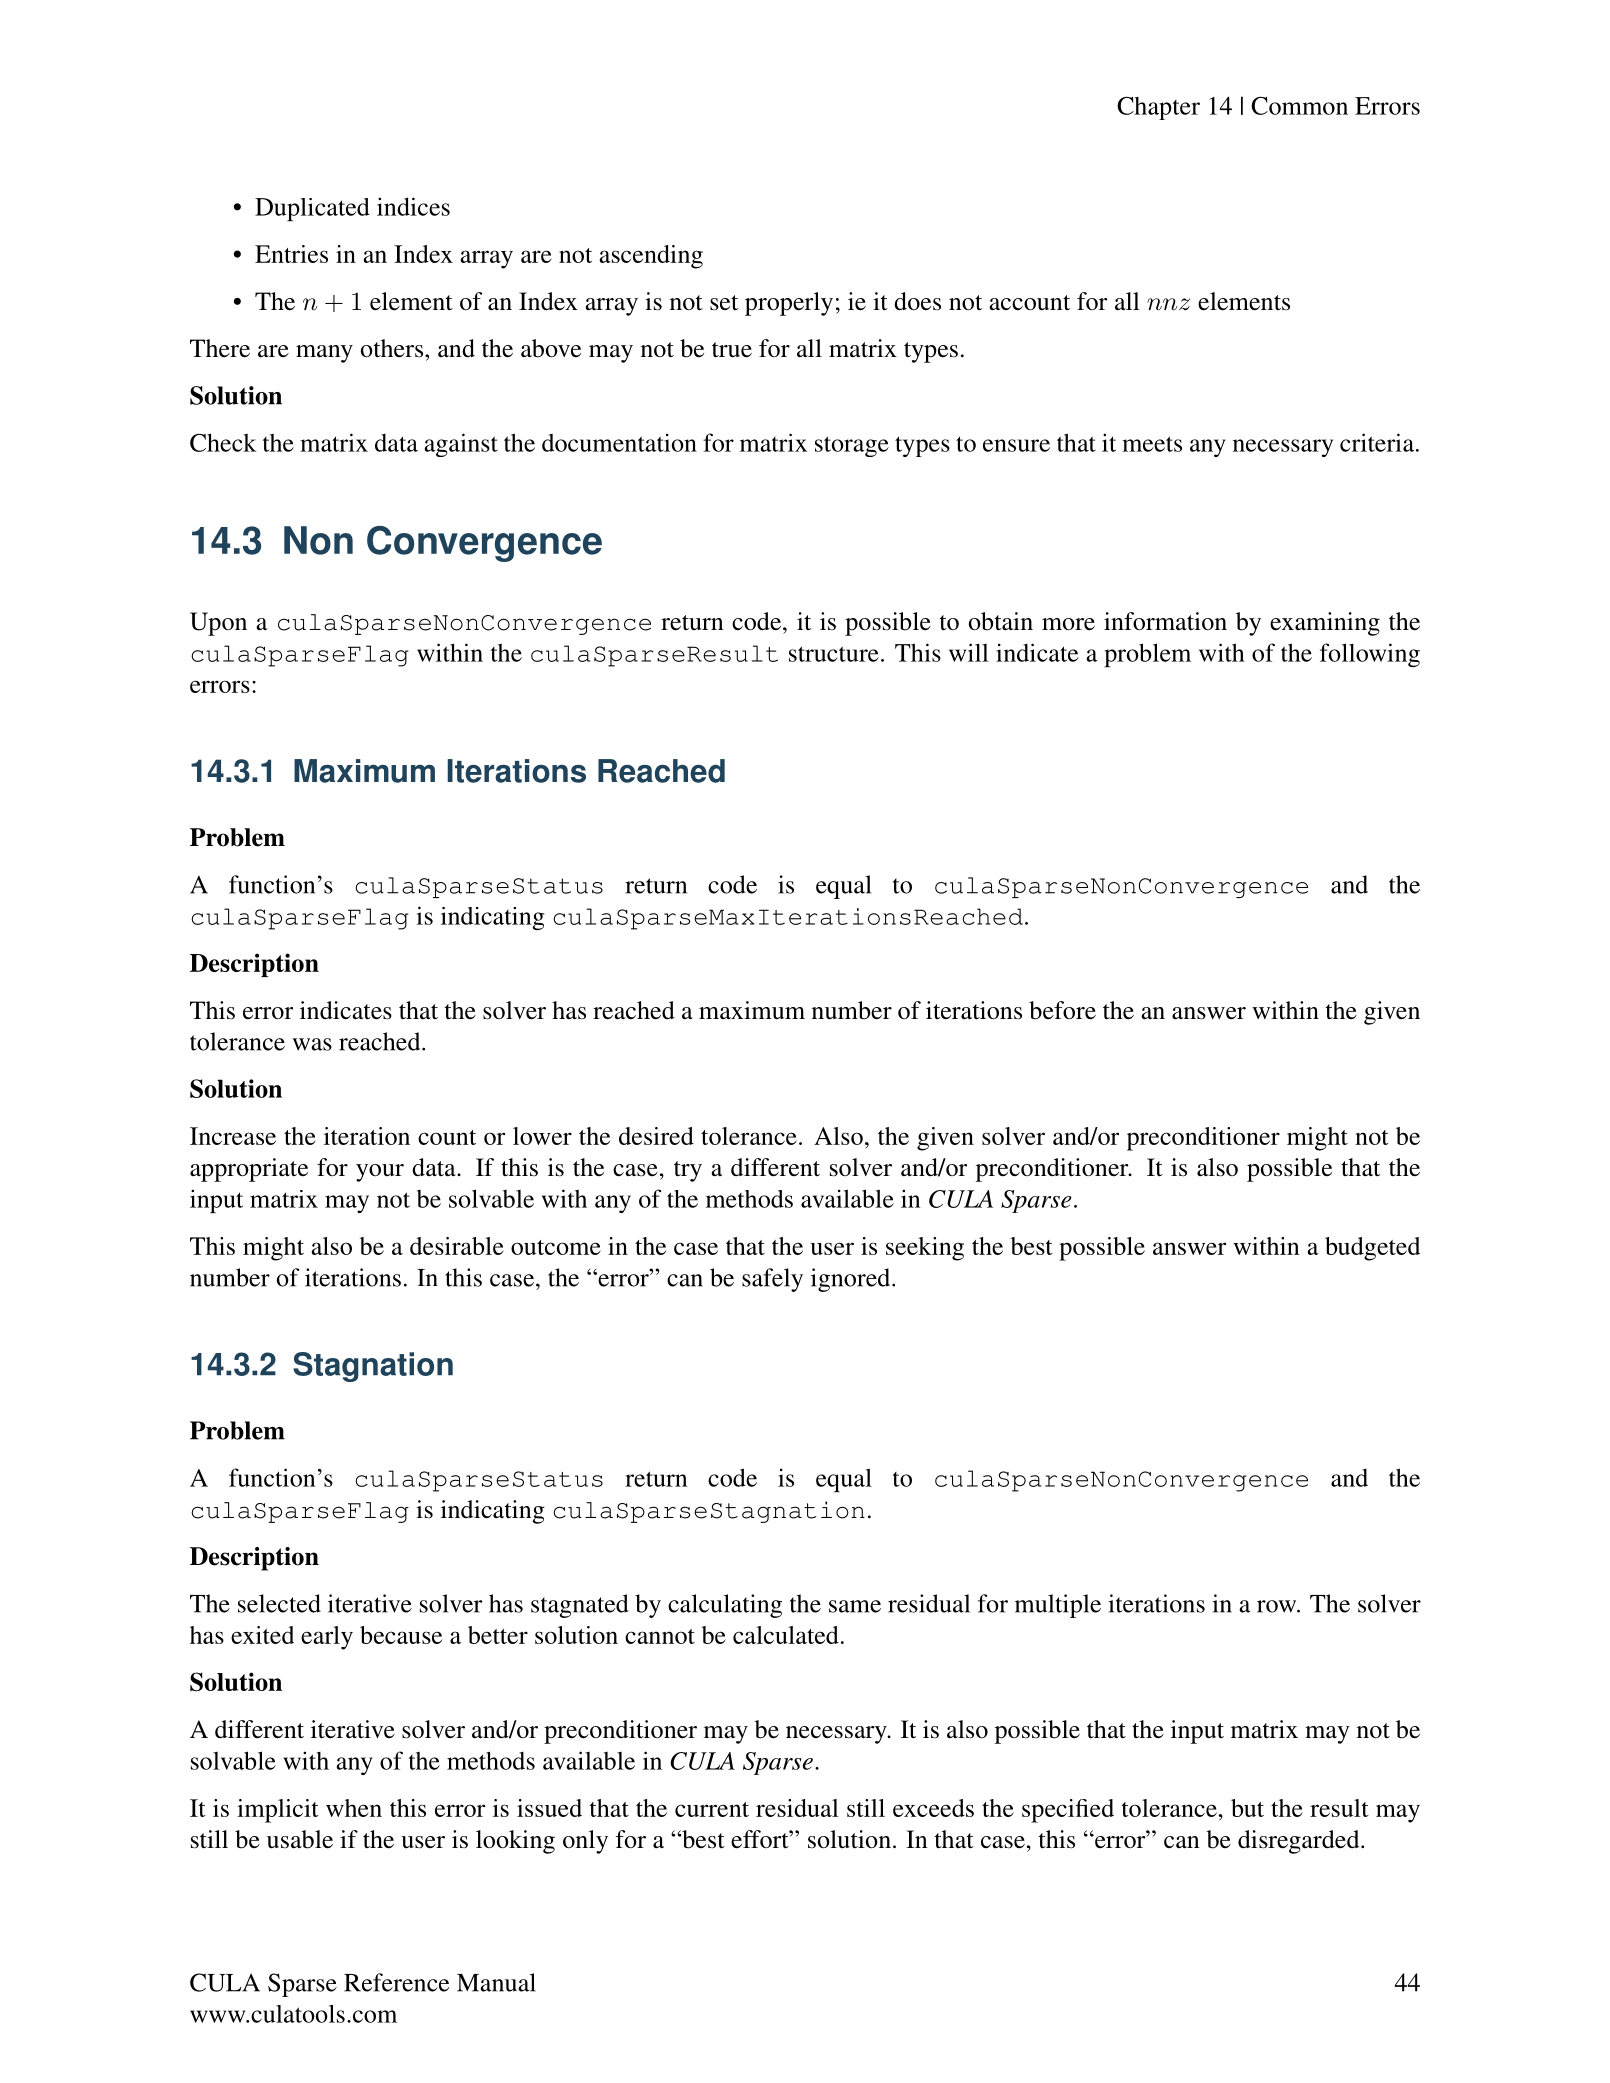 The width and height of the image is (1610, 2083). Describe the element at coordinates (457, 1246) in the image. I see `desirable` at that location.
